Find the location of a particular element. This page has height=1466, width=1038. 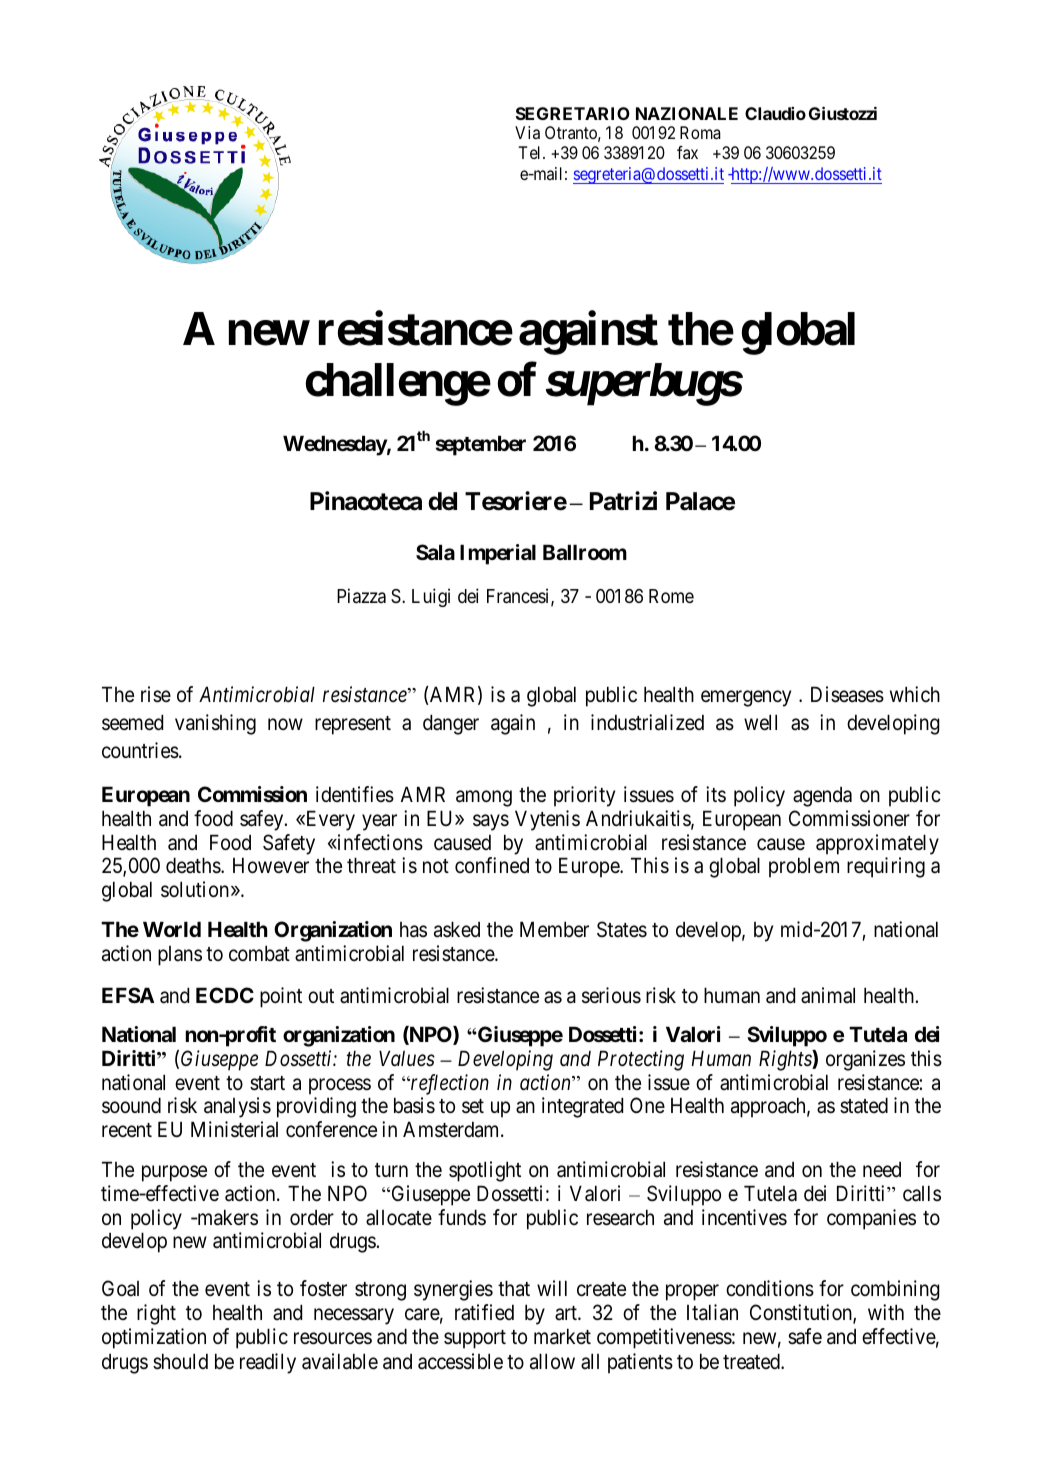

Diseases is located at coordinates (847, 694).
